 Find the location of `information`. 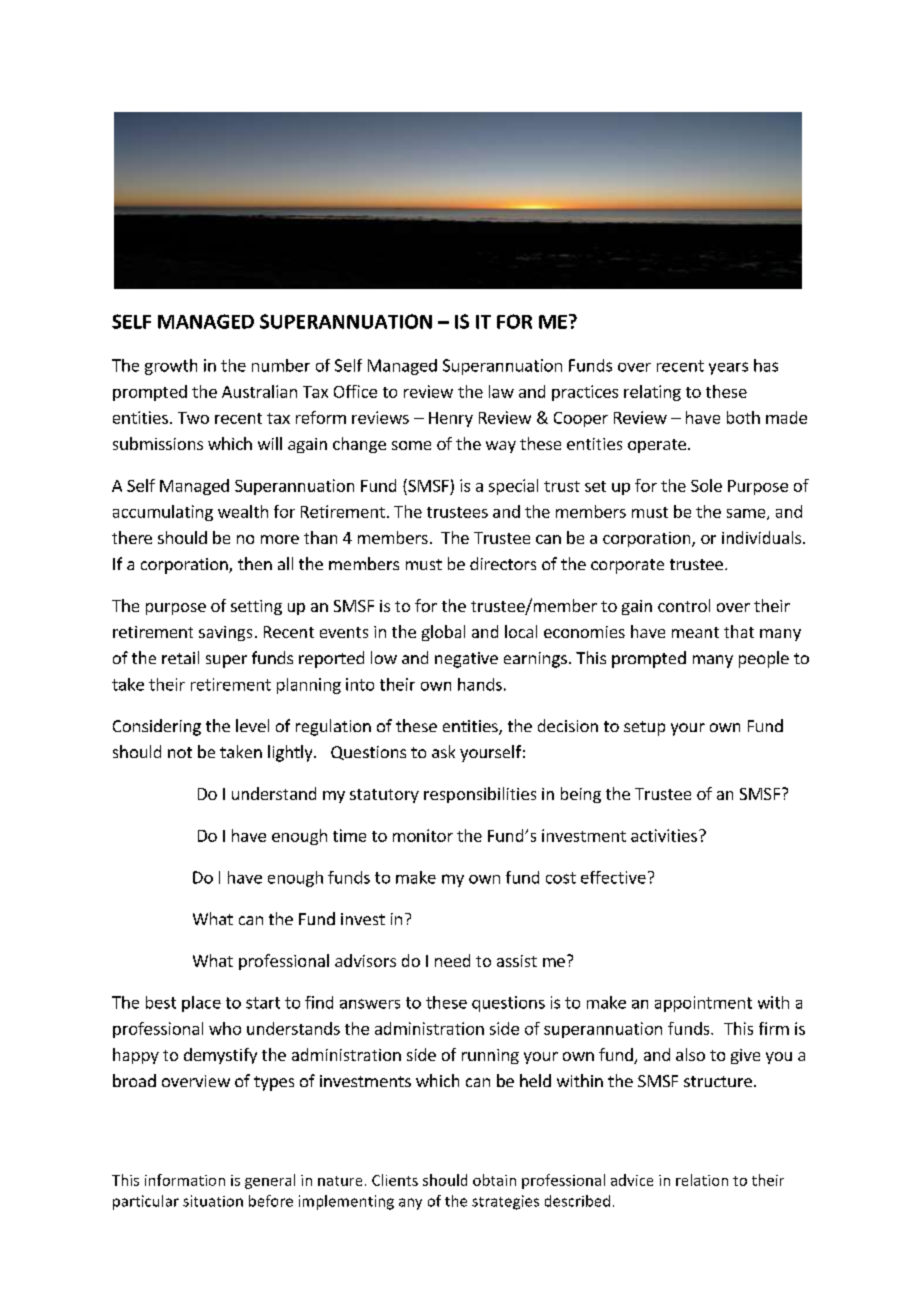

information is located at coordinates (185, 1180).
